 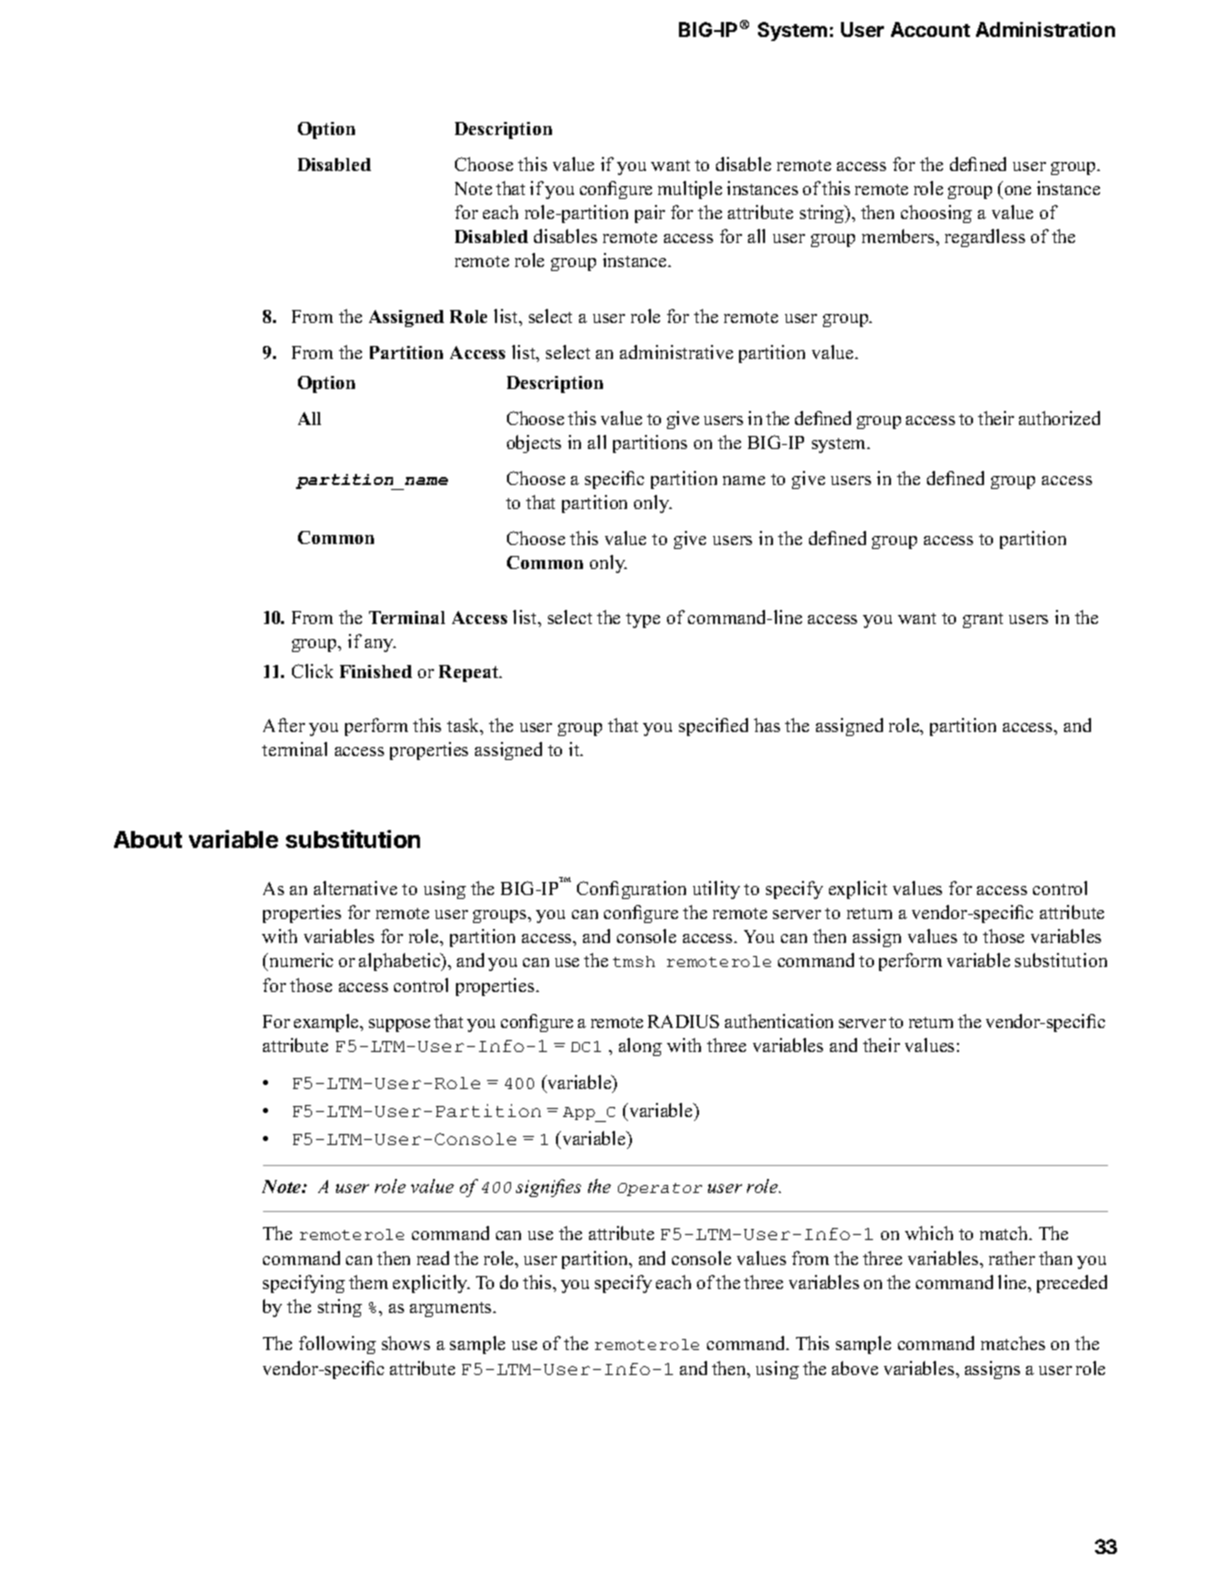 I want to click on numeric, so click(x=300, y=962).
